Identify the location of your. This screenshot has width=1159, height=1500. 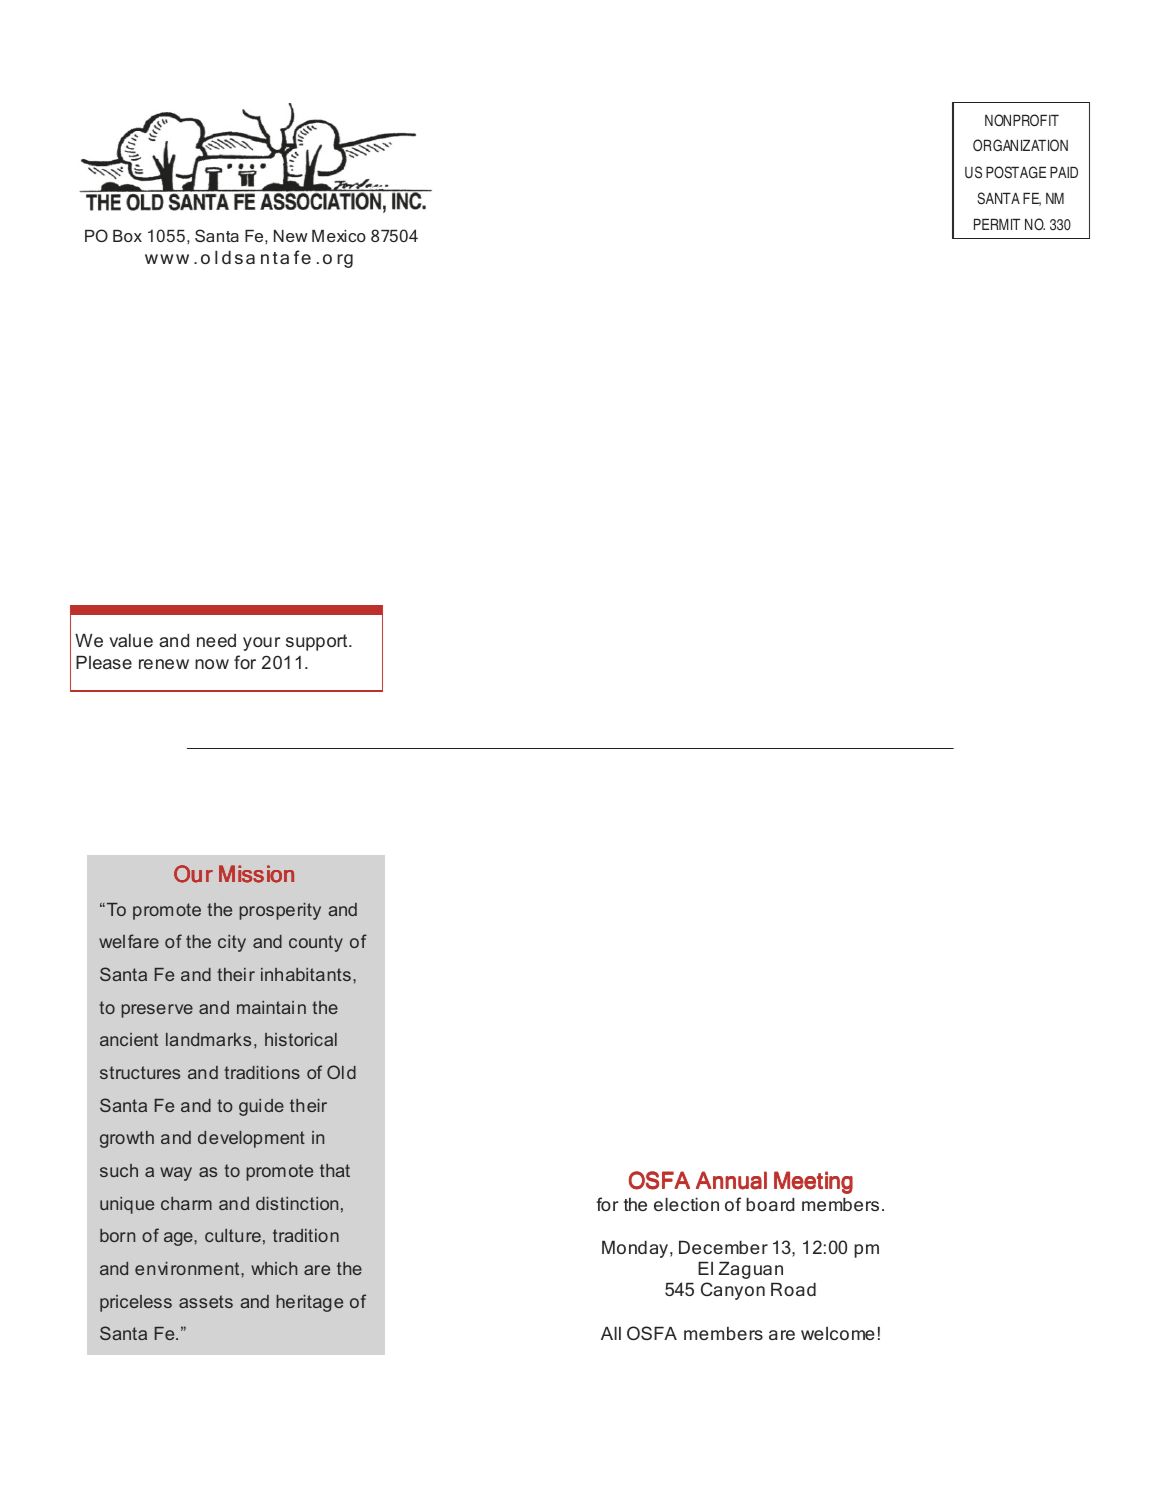
(261, 644).
